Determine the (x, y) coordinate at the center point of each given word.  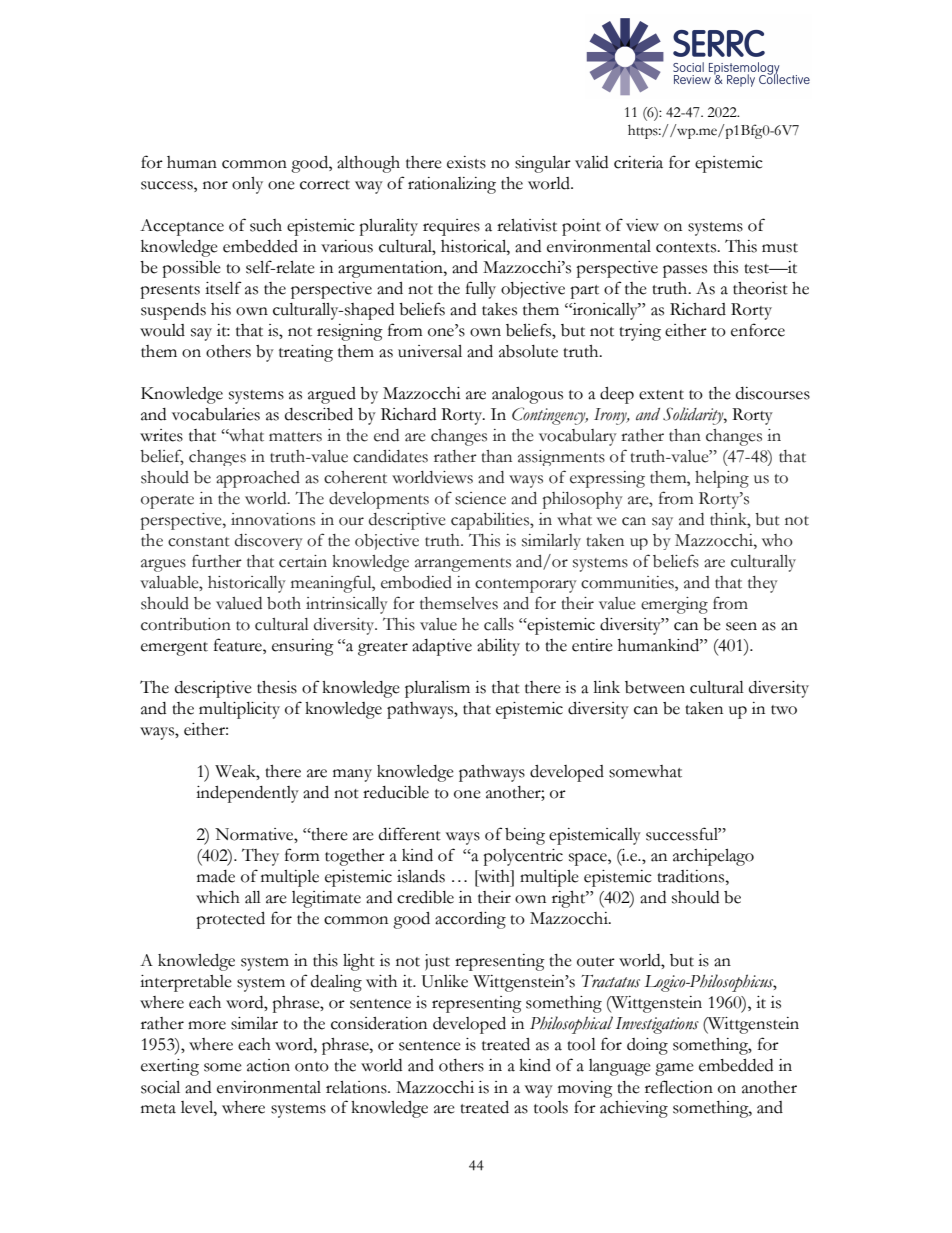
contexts (687, 248)
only (247, 185)
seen (741, 626)
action (268, 1065)
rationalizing (452, 185)
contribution (186, 624)
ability (498, 647)
